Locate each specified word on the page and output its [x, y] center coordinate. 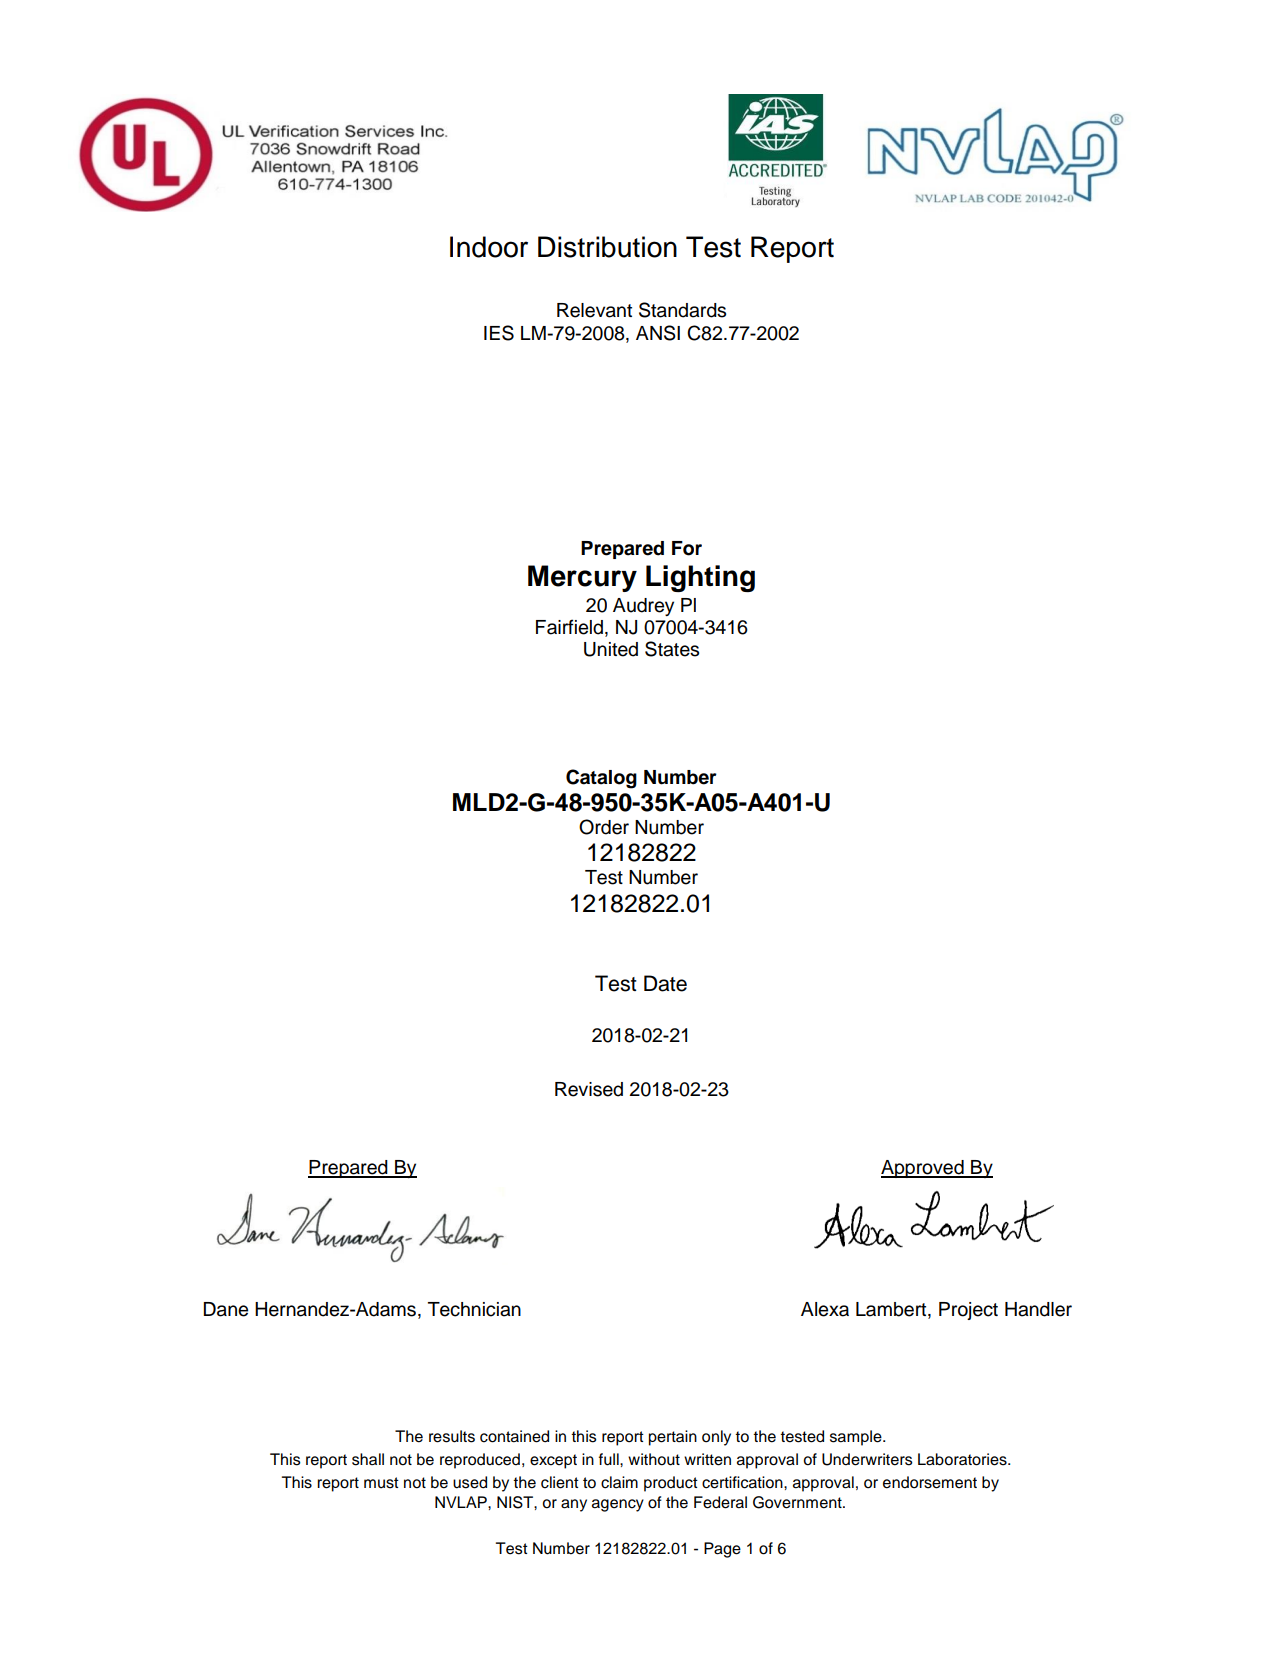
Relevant [594, 310]
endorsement [930, 1482]
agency [618, 1505]
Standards [682, 310]
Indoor [489, 247]
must [381, 1483]
